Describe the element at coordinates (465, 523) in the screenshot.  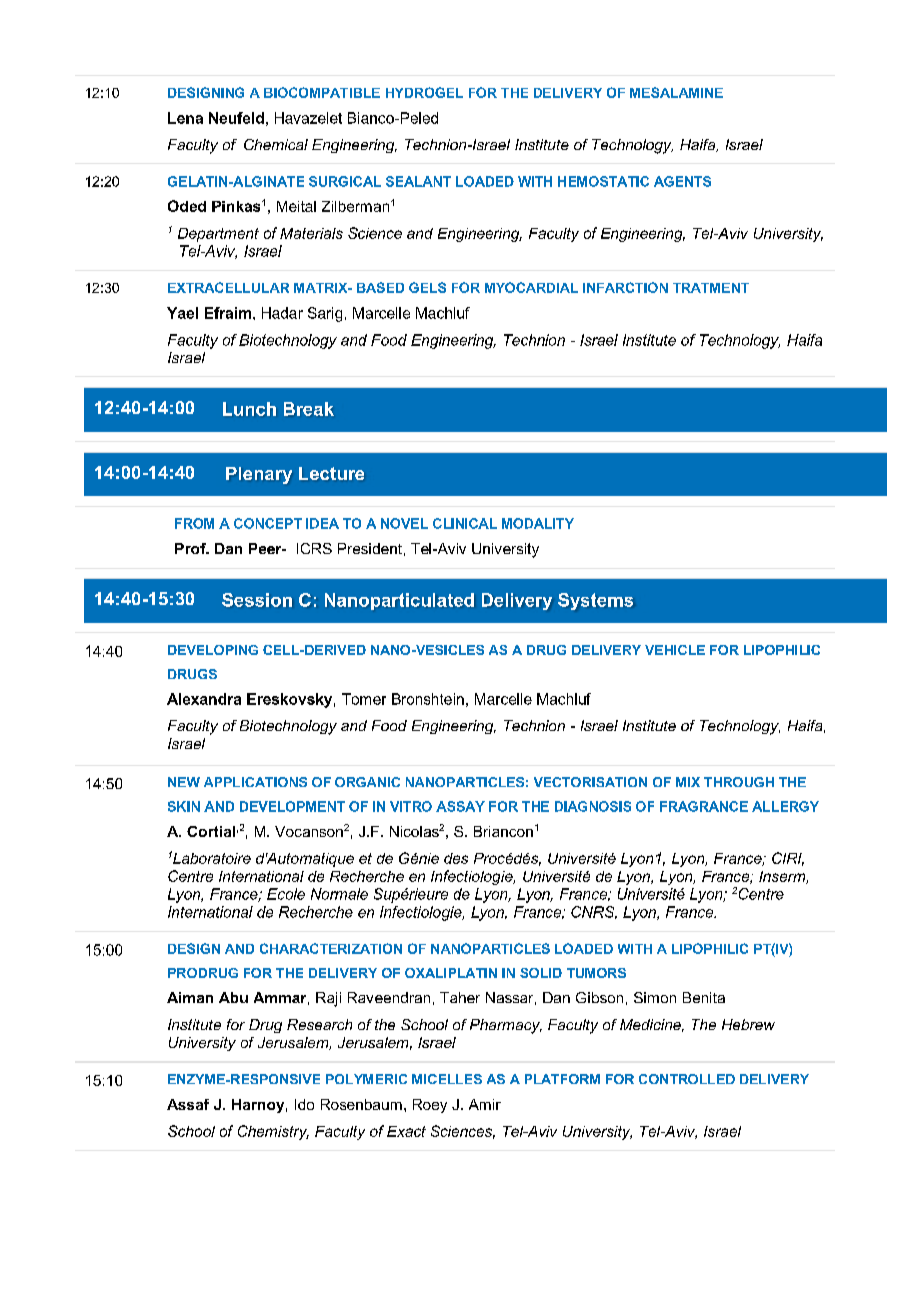
I see `CLINICAL` at that location.
